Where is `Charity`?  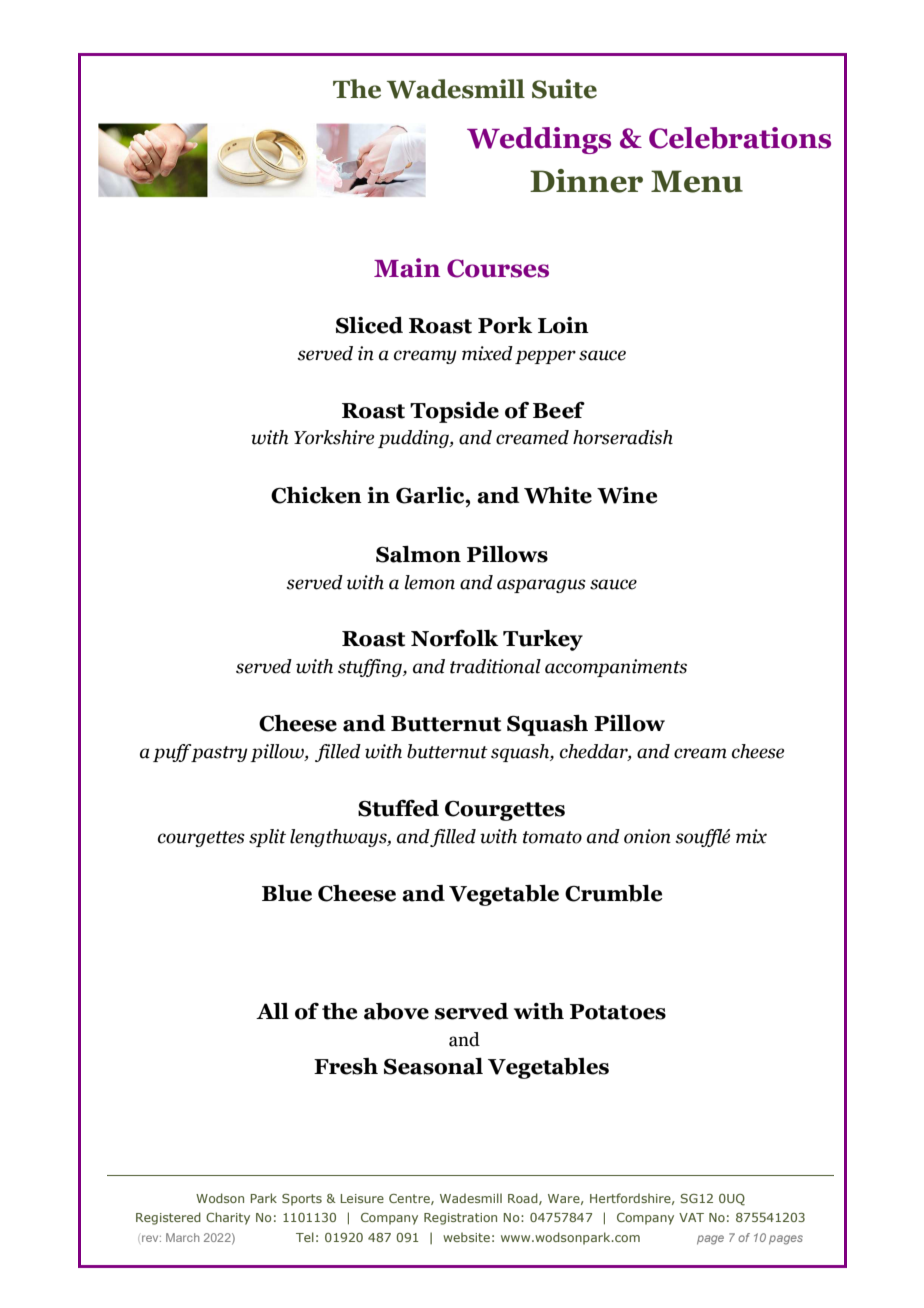 Charity is located at coordinates (228, 1218).
